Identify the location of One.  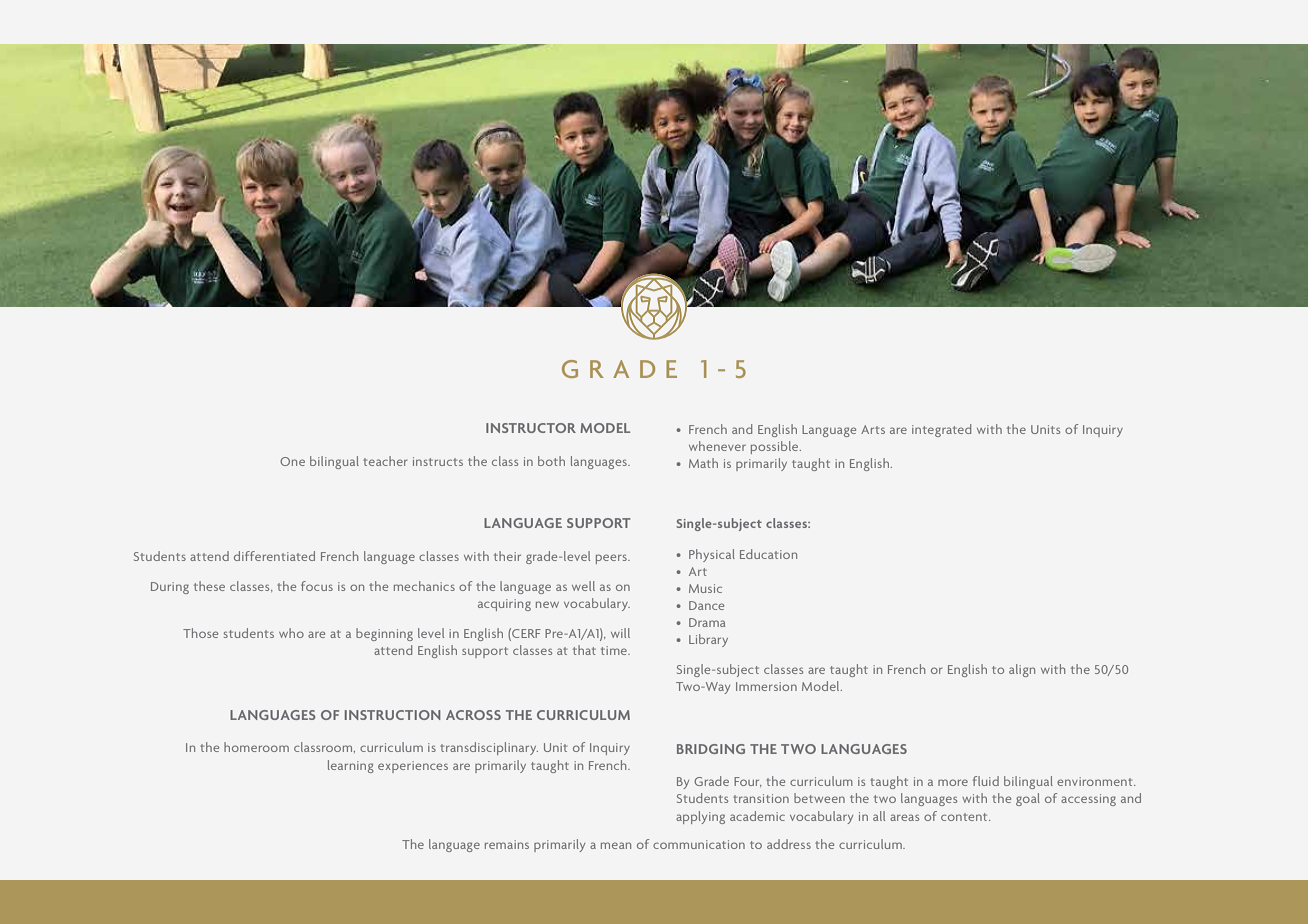
(292, 461).
